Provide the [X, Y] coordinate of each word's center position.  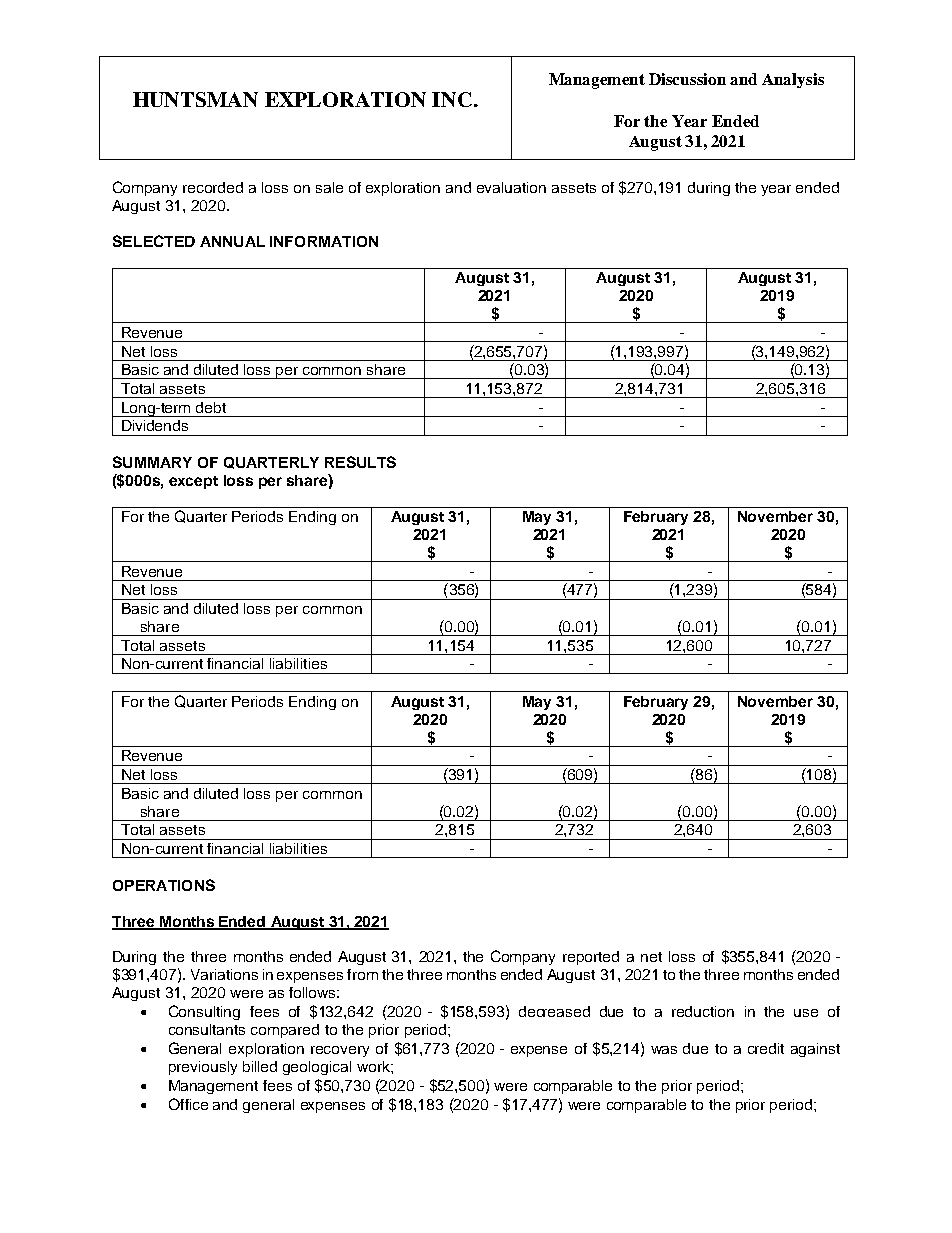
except [193, 482]
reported [591, 958]
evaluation [511, 187]
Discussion [687, 79]
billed [260, 1066]
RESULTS [360, 462]
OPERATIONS [164, 885]
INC [452, 99]
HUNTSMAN [195, 99]
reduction [703, 1011]
